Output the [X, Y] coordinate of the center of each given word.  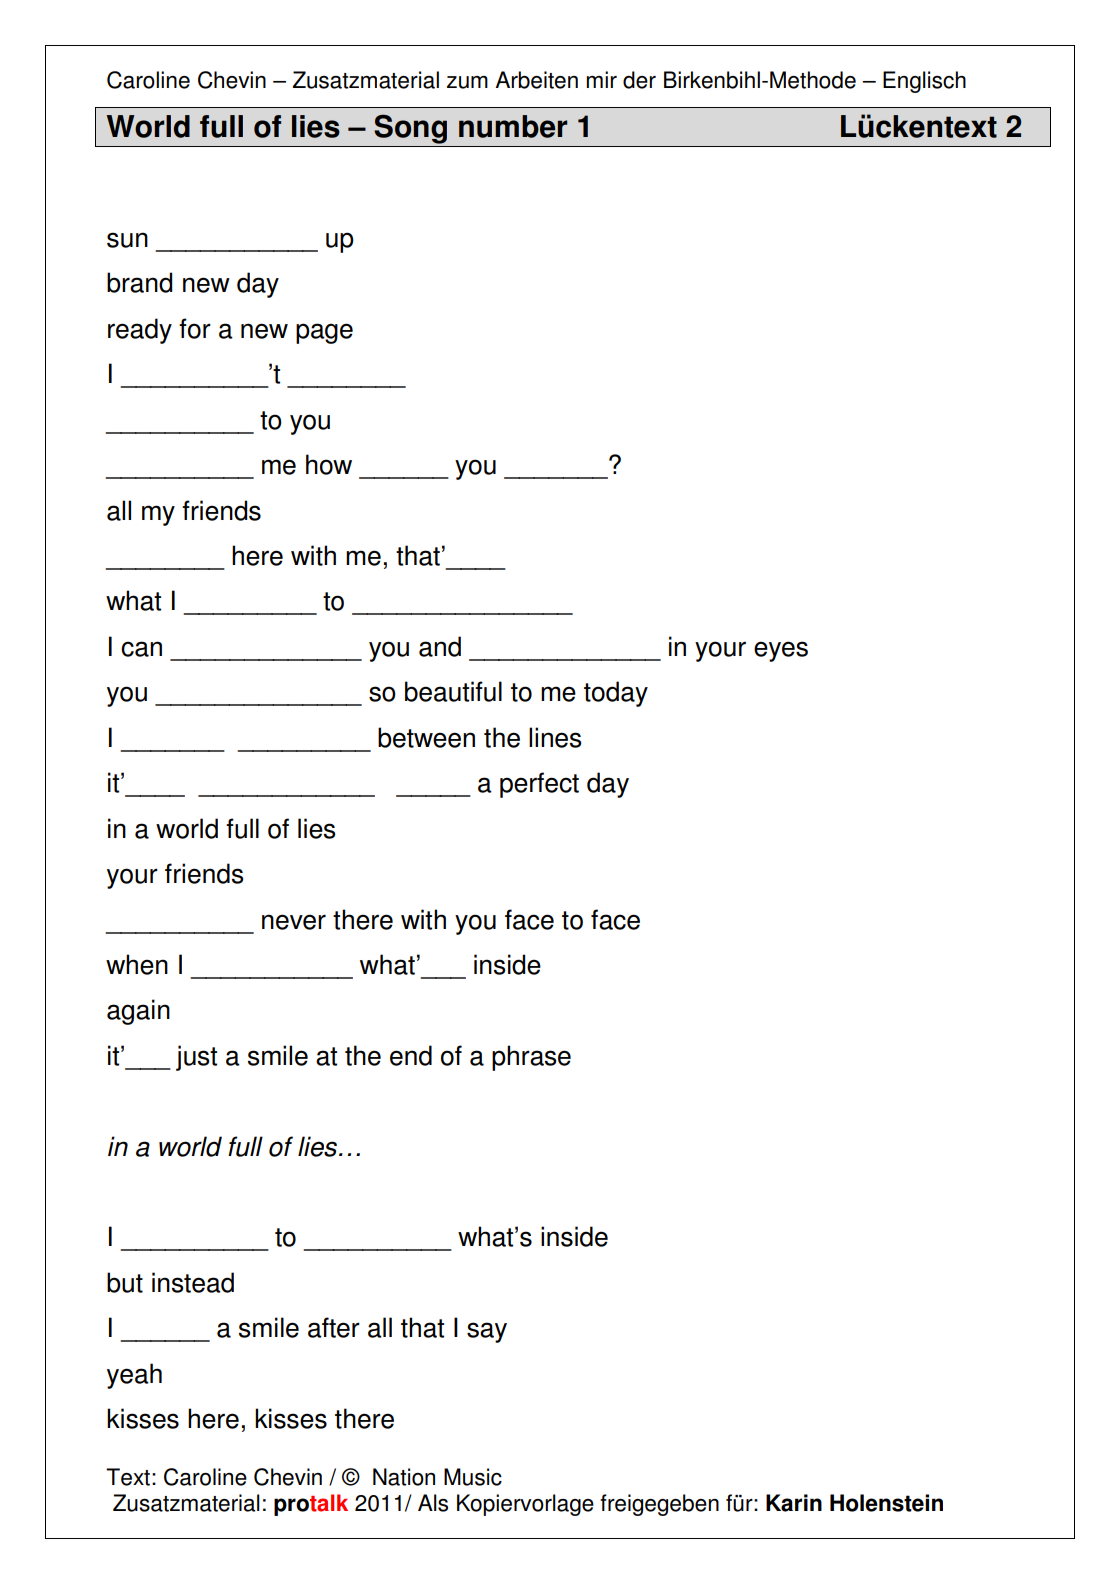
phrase [531, 1058]
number [513, 126]
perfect [539, 785]
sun [127, 240]
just [196, 1058]
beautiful [453, 691]
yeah [134, 1376]
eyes [781, 651]
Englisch [924, 82]
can [141, 649]
